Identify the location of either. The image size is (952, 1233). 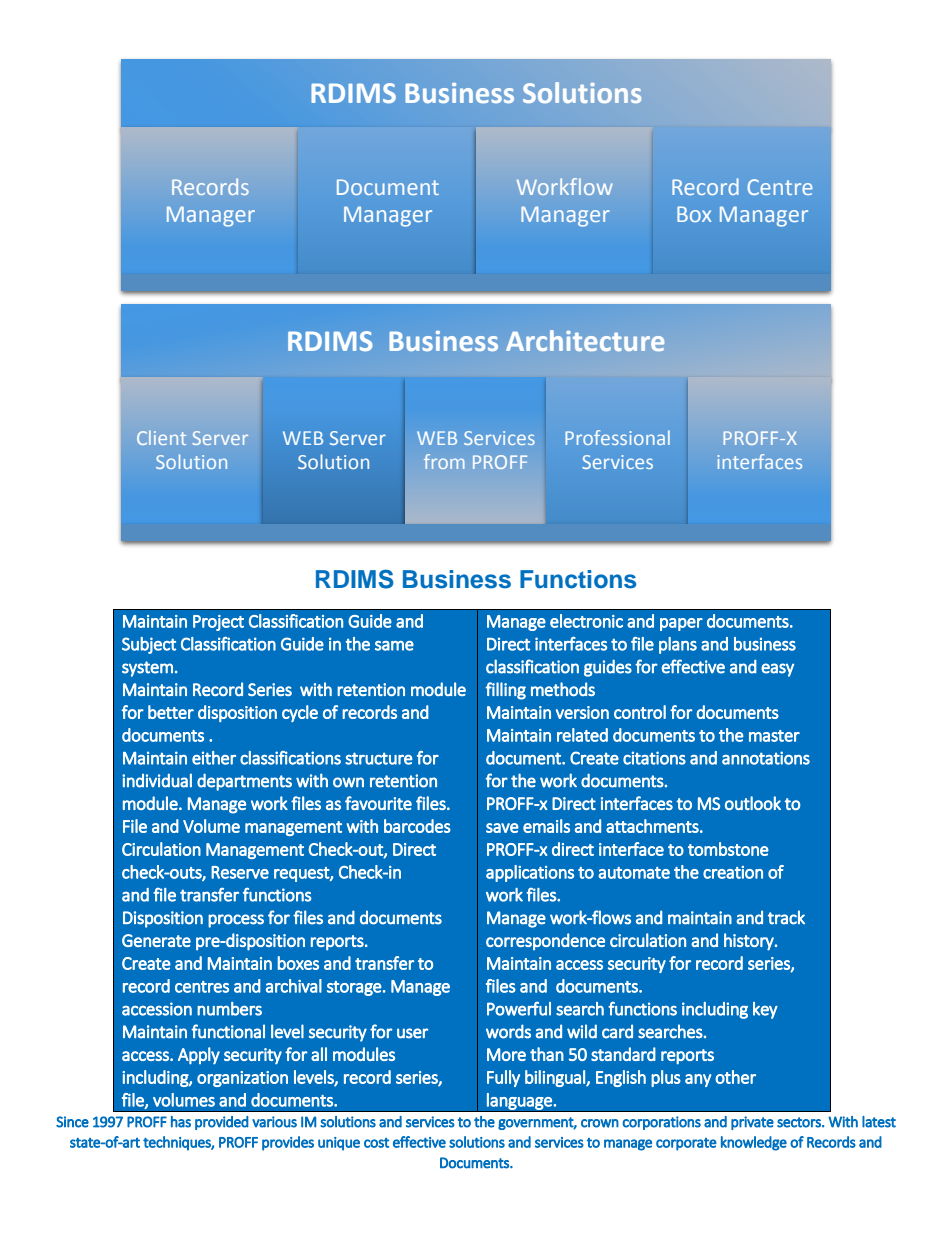
(214, 758).
